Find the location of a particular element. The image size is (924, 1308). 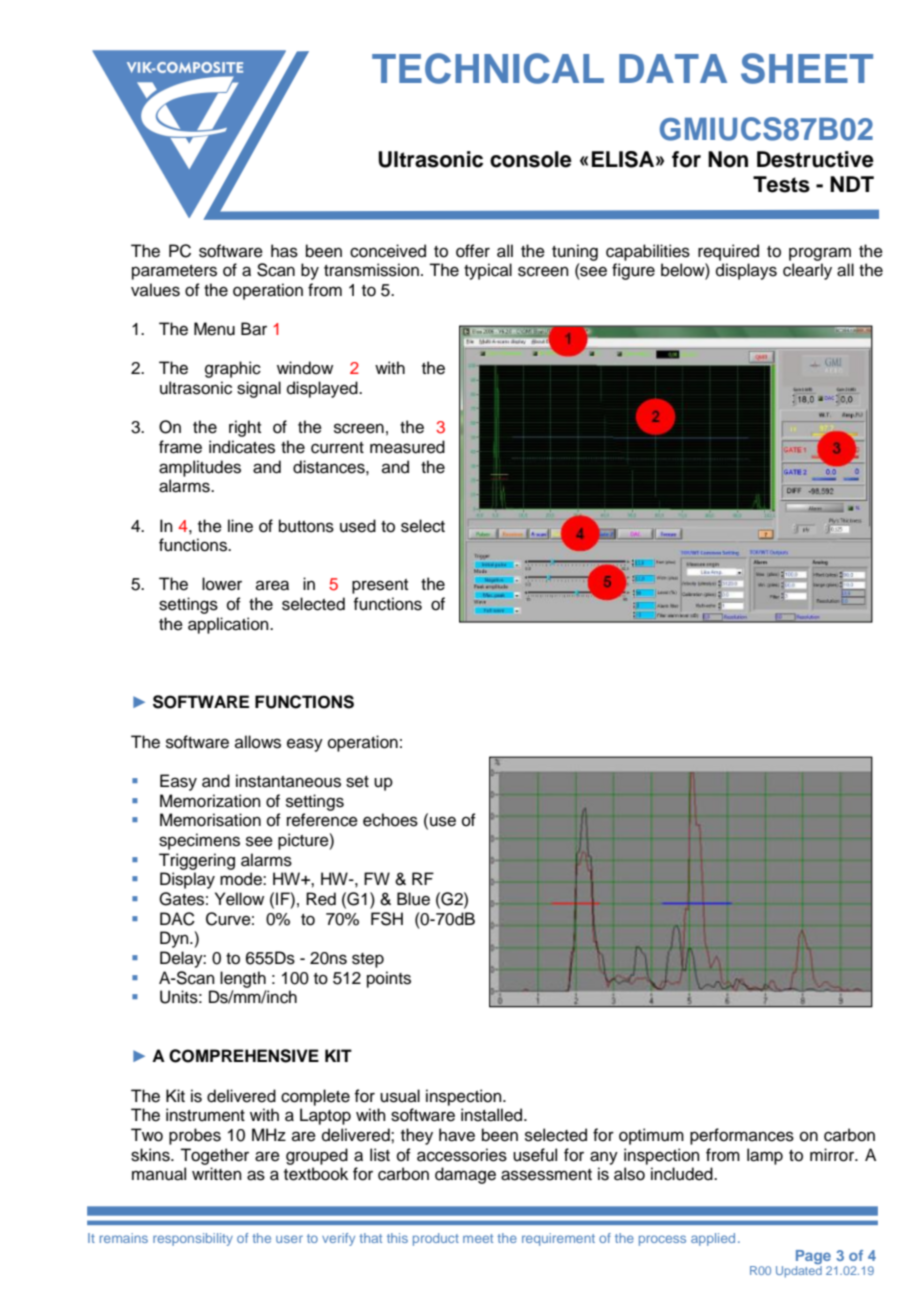

TECHNICAL is located at coordinates (488, 68).
